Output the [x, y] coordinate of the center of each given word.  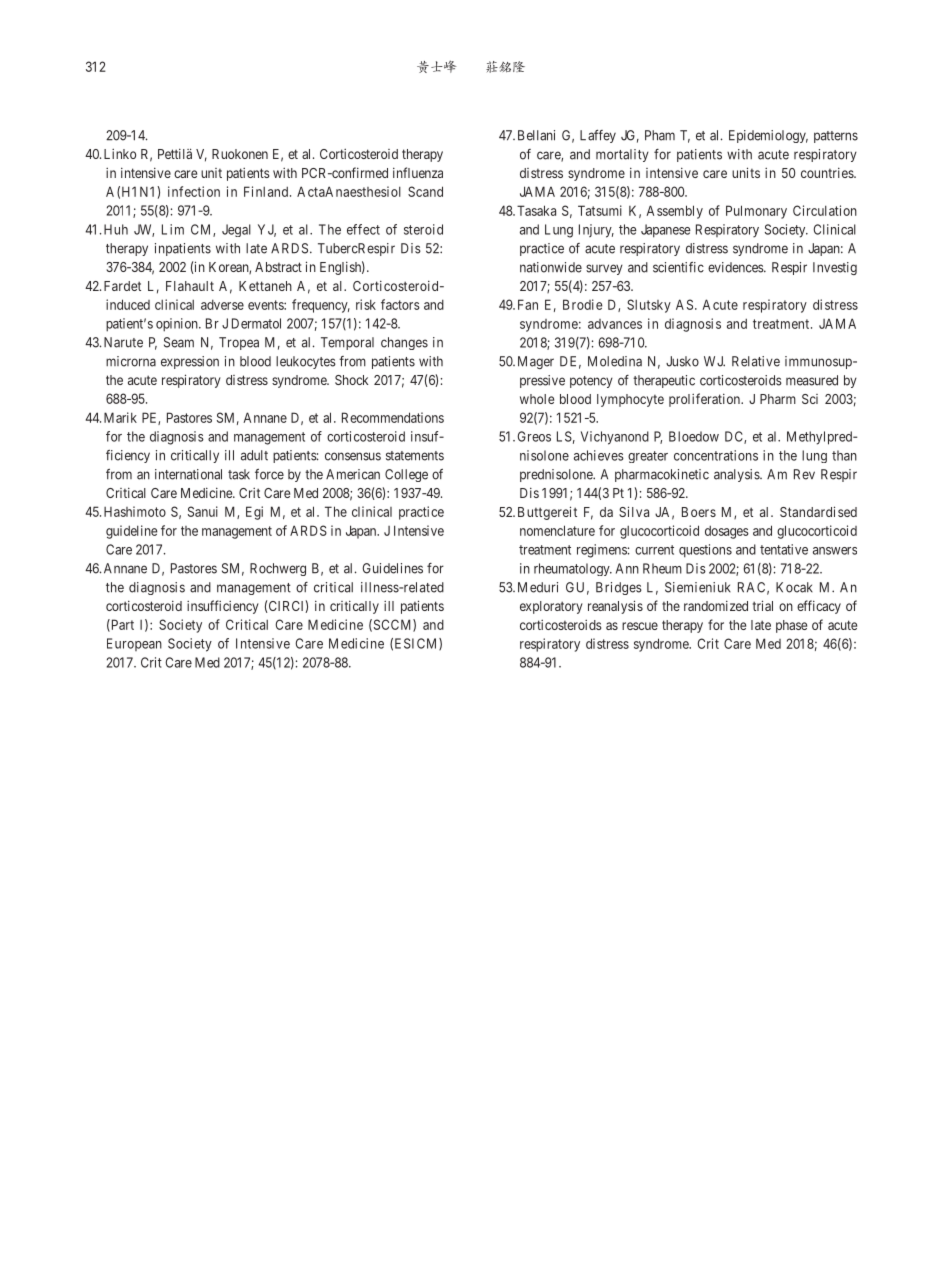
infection [194, 191]
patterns [836, 137]
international [188, 474]
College [406, 475]
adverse [222, 304]
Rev [804, 474]
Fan [528, 304]
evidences [736, 267]
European [134, 644]
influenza [418, 172]
